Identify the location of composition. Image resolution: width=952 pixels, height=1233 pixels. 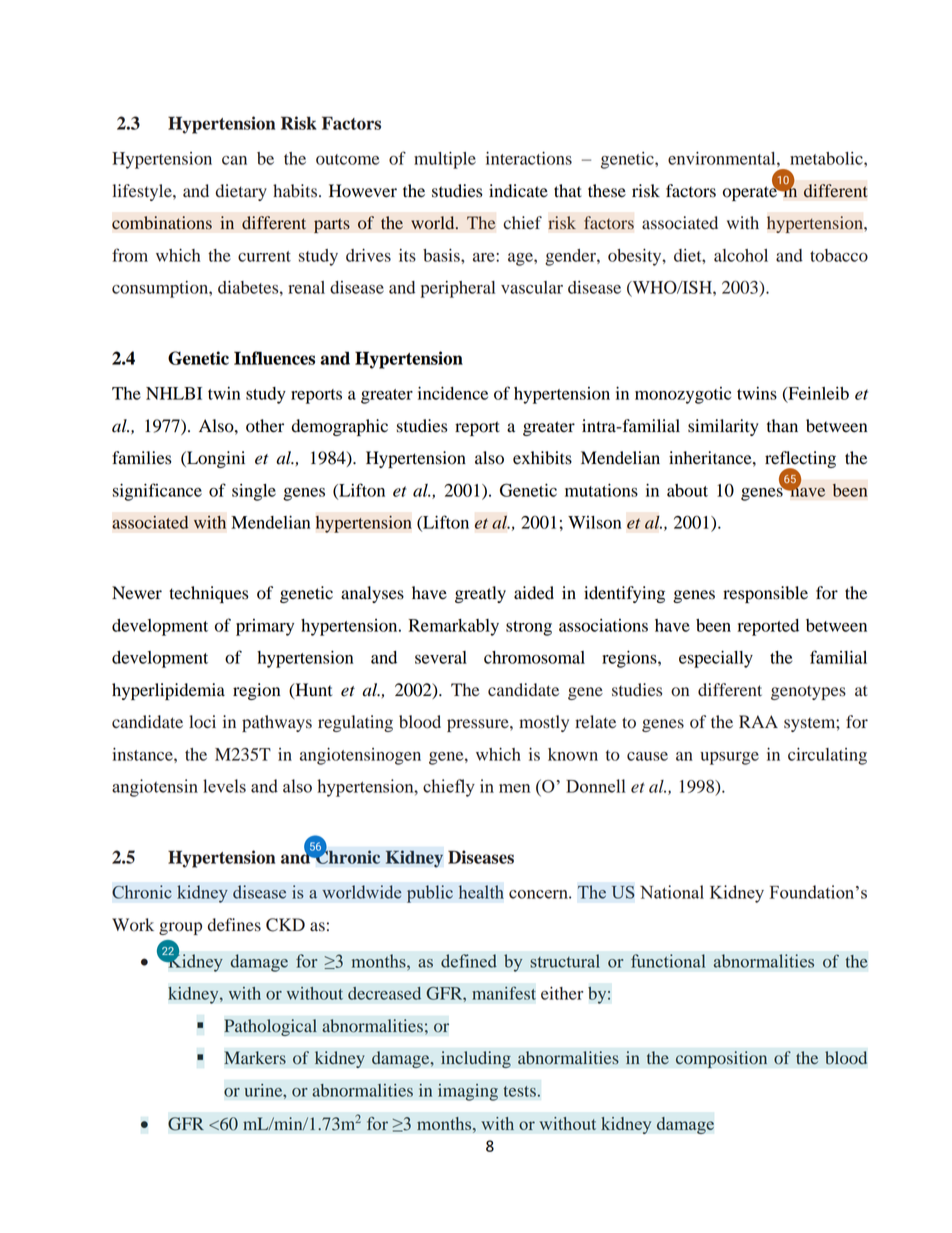
(721, 1059).
